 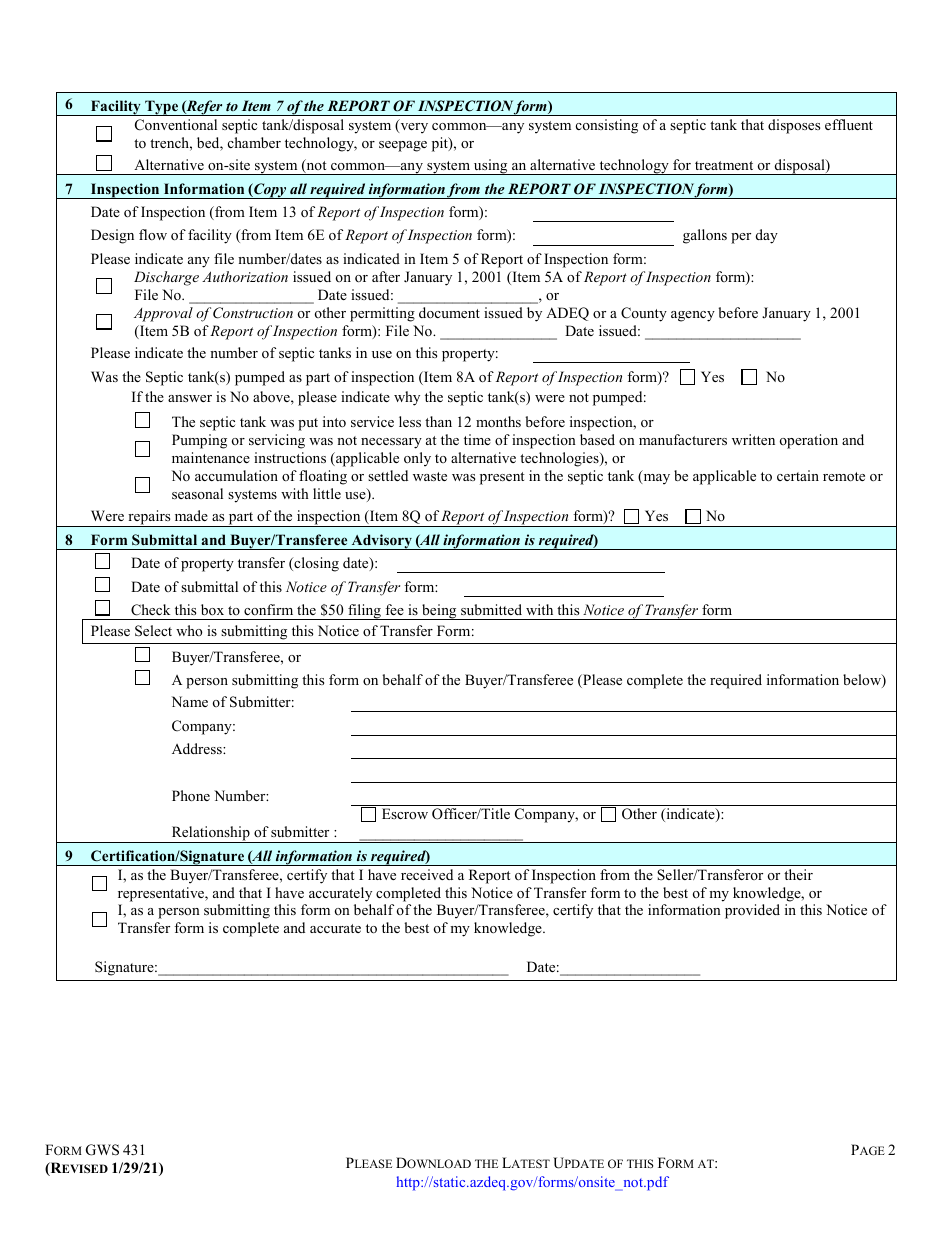 What do you see at coordinates (176, 125) in the document?
I see `Conventional` at bounding box center [176, 125].
